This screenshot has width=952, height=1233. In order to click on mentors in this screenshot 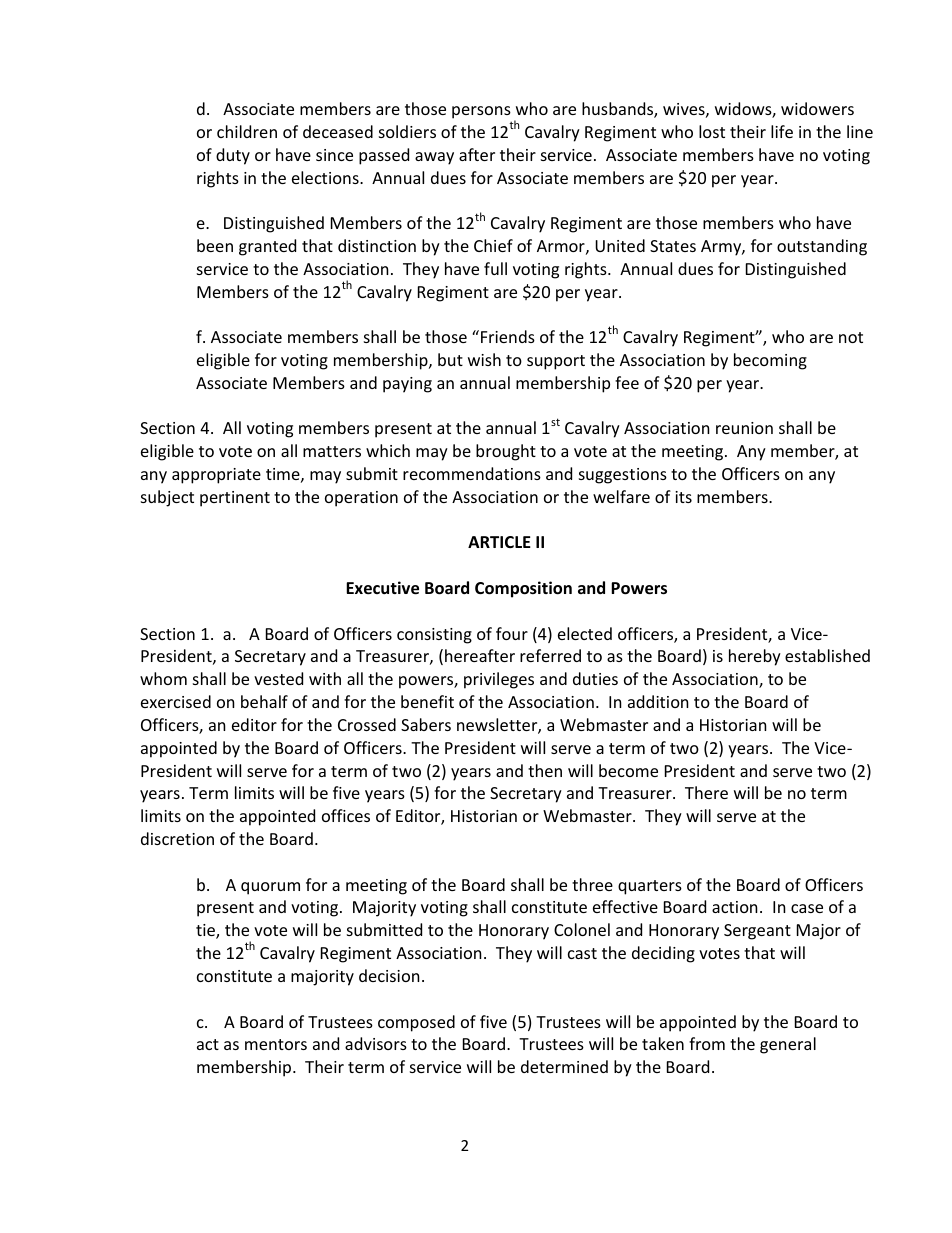, I will do `click(276, 1044)`.
